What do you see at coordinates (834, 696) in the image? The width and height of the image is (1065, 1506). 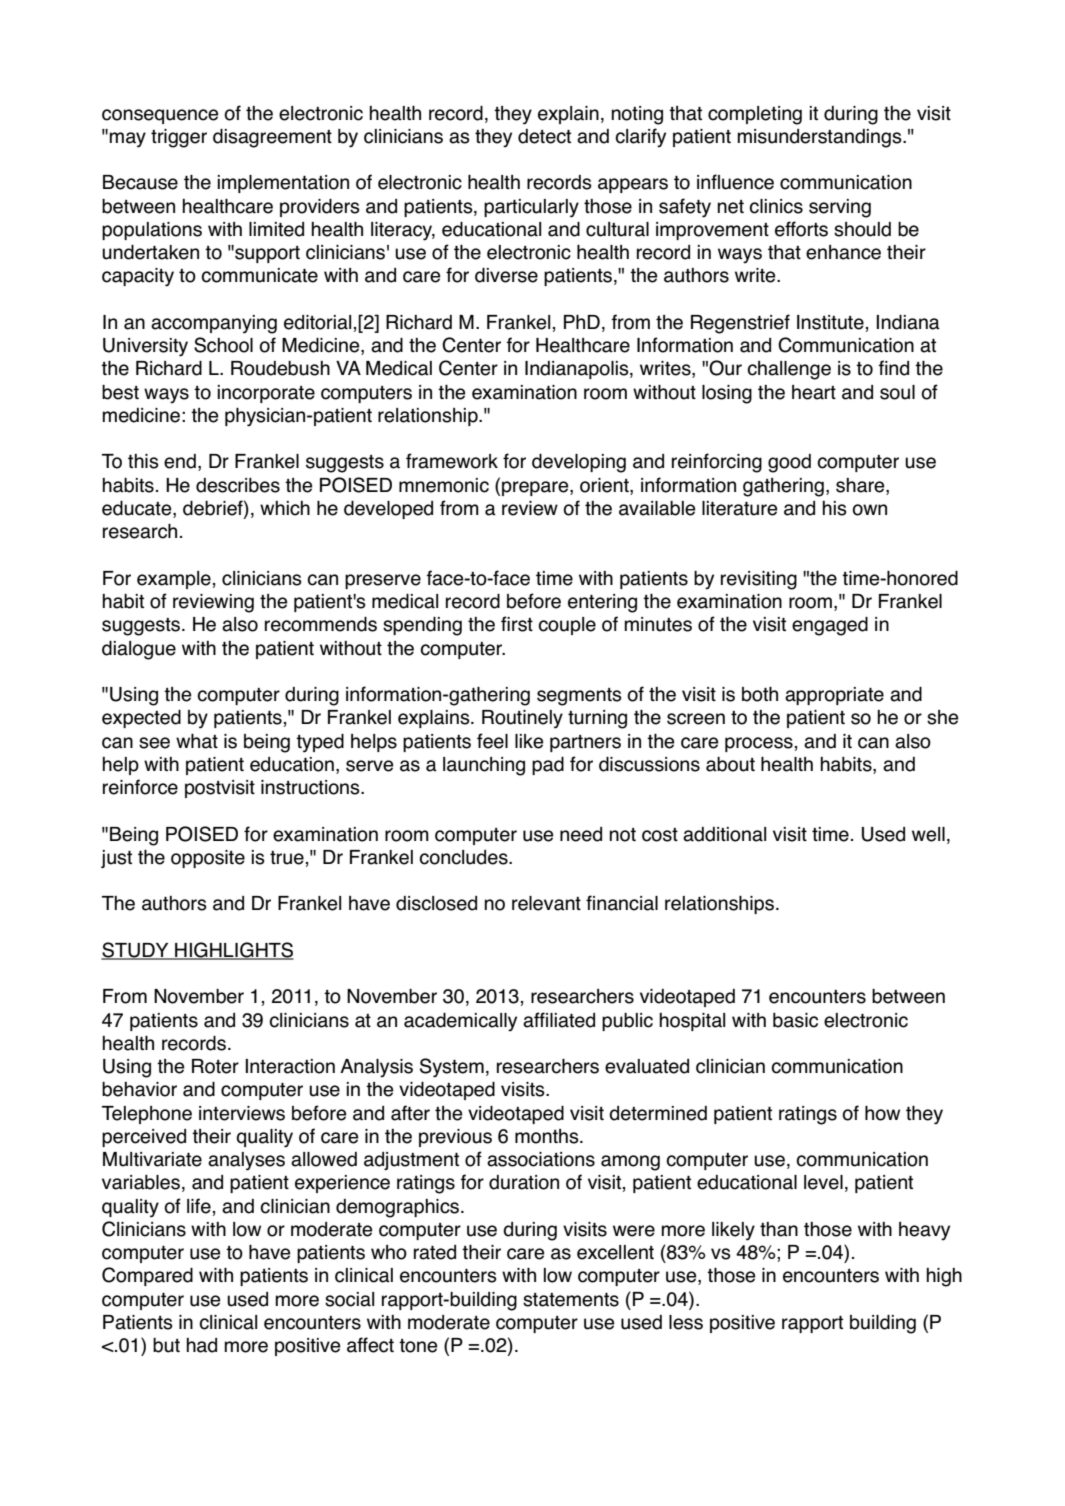 I see `appropriate` at bounding box center [834, 696].
